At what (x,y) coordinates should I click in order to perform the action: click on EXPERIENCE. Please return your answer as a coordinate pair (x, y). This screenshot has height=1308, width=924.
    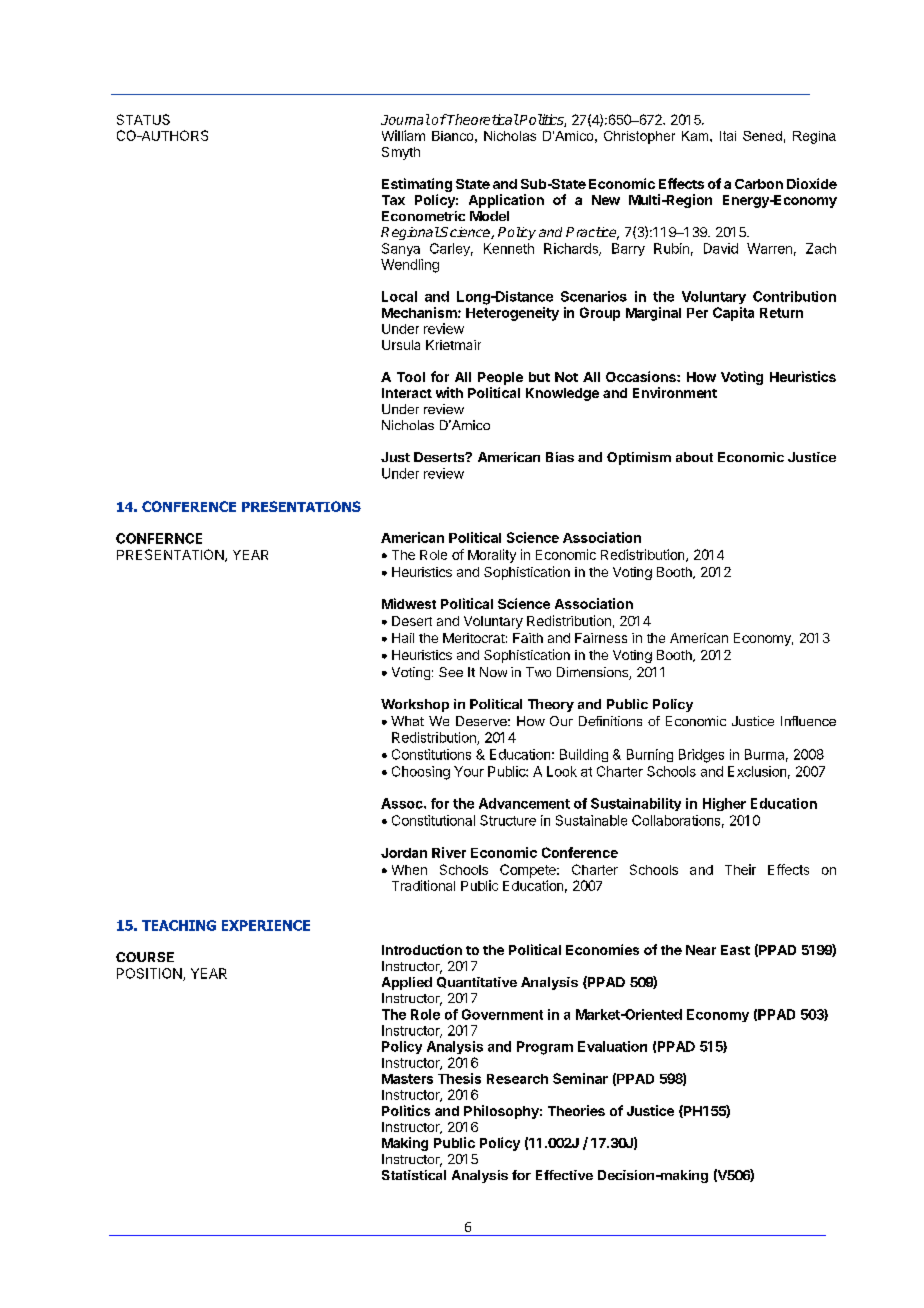
    Looking at the image, I should click on (266, 925).
